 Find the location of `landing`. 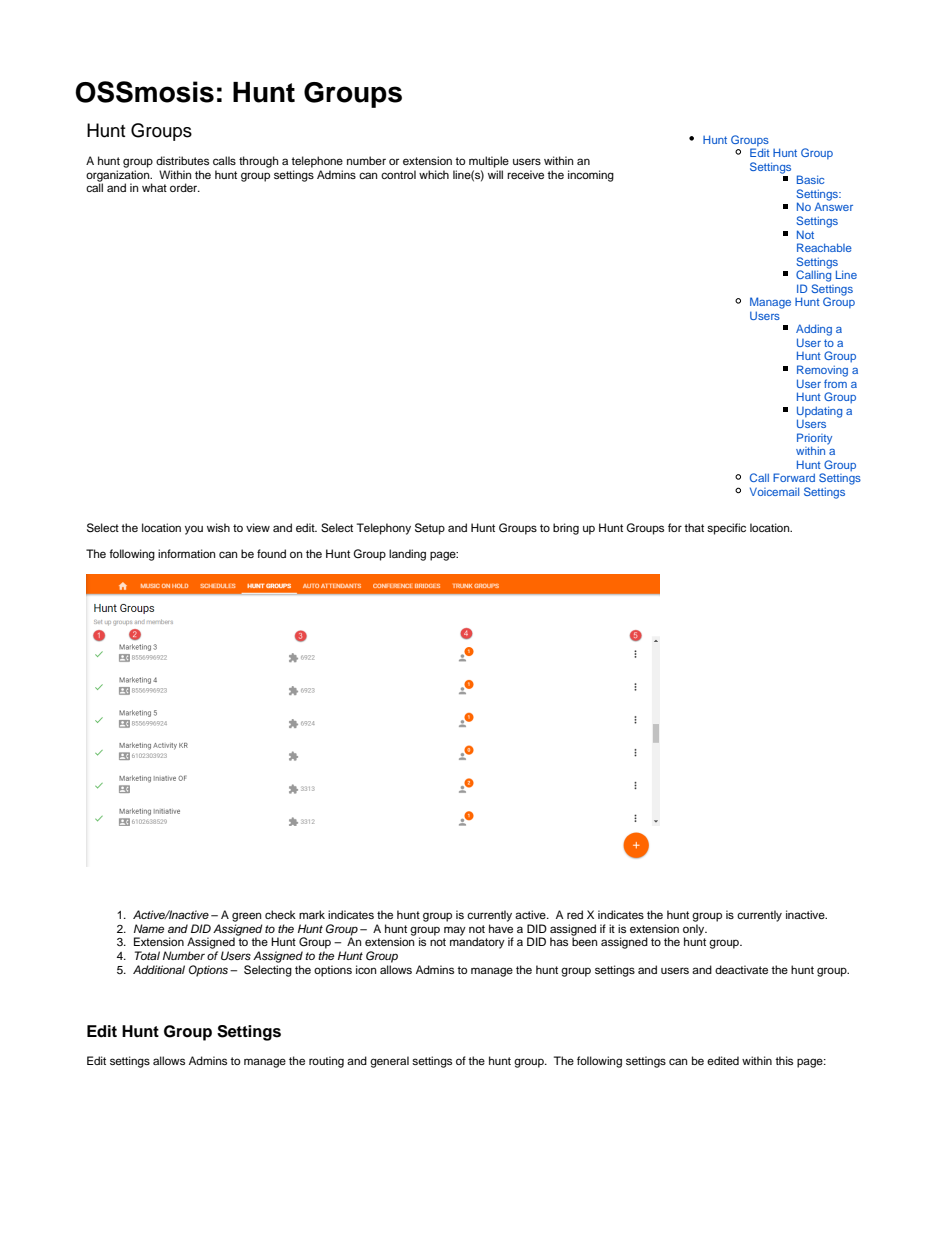

landing is located at coordinates (407, 555).
